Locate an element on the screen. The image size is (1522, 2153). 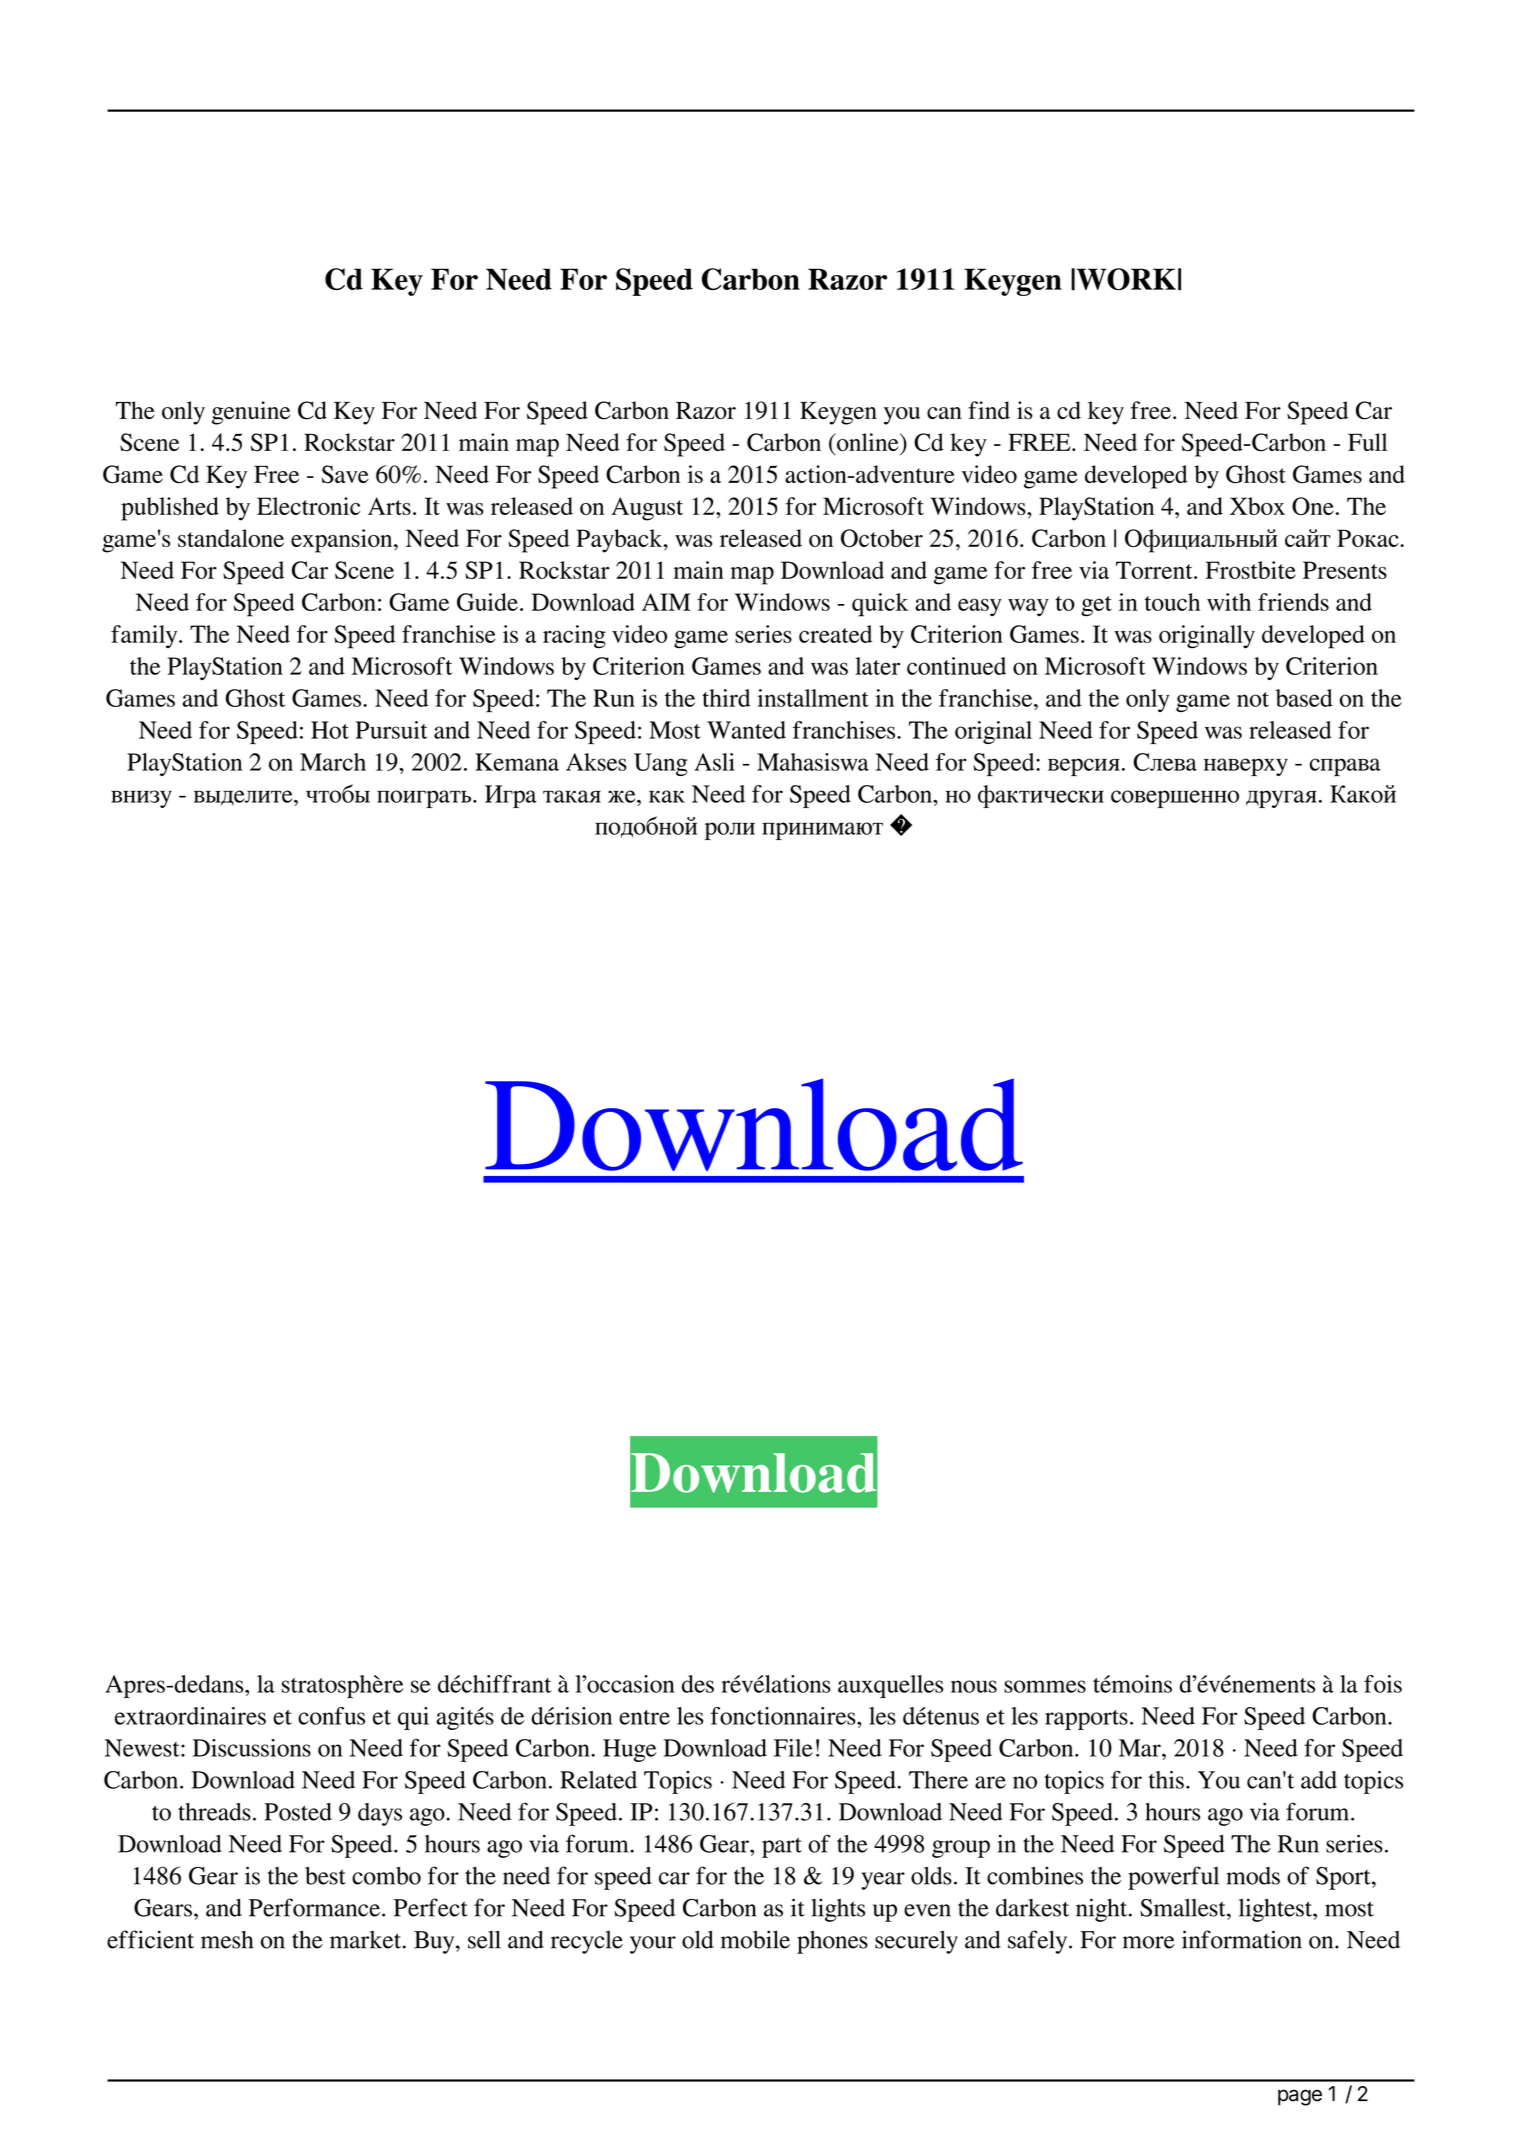
not is located at coordinates (1253, 699).
